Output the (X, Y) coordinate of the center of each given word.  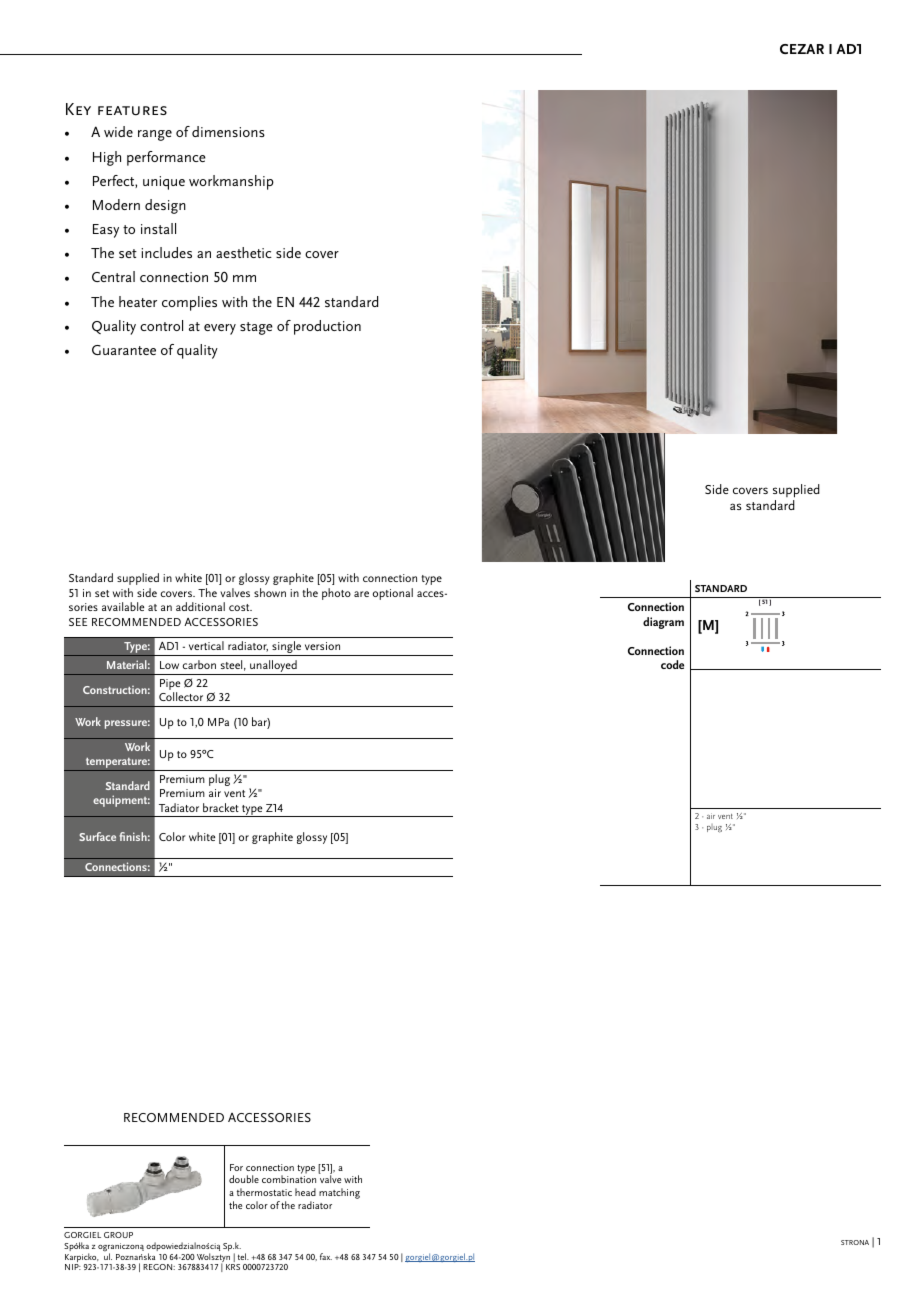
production (327, 327)
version (322, 646)
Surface (97, 836)
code (672, 664)
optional (393, 594)
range (155, 135)
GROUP (118, 1235)
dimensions (228, 131)
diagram (663, 623)
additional (200, 606)
